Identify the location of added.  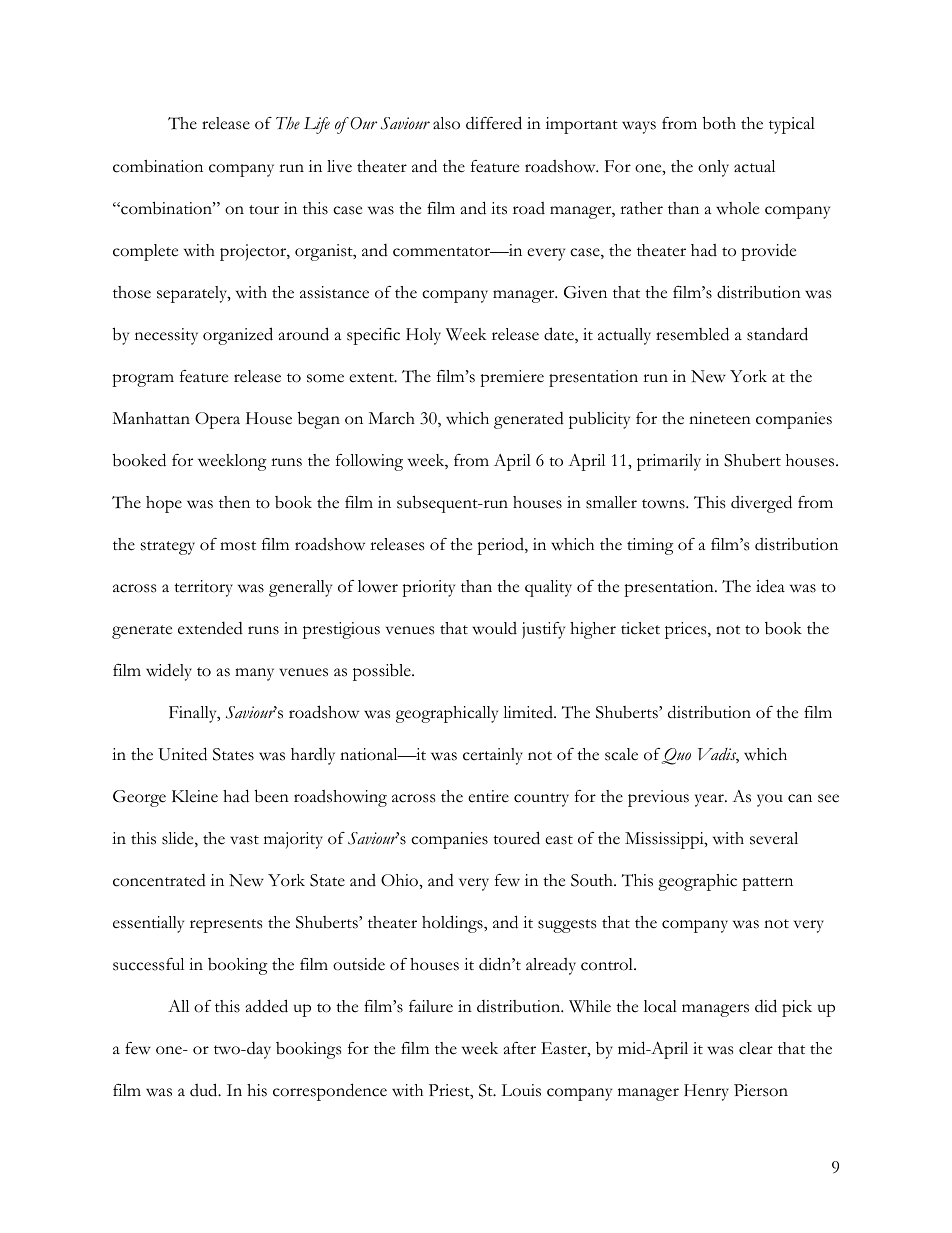
(267, 1006).
